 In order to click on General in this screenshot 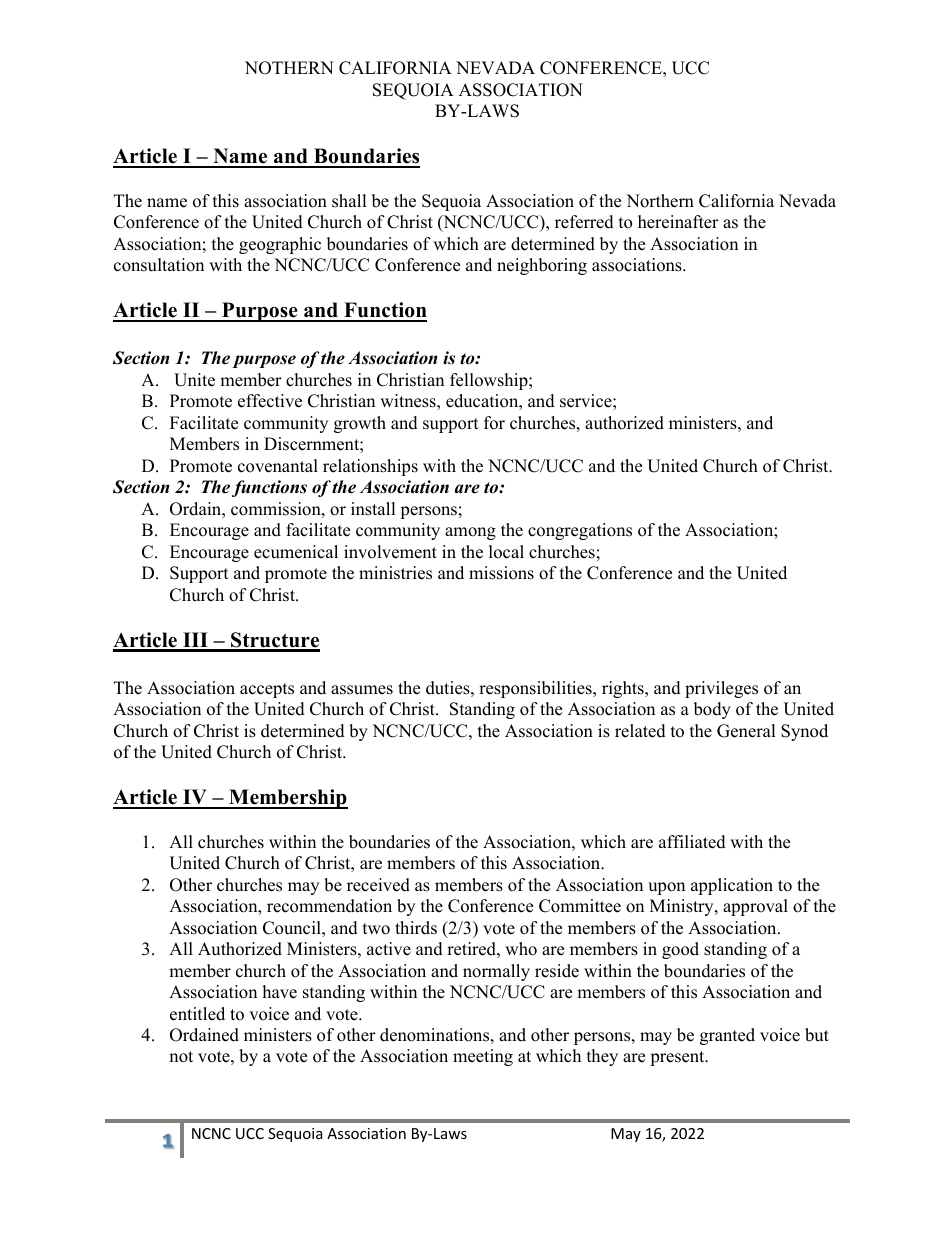, I will do `click(746, 731)`.
